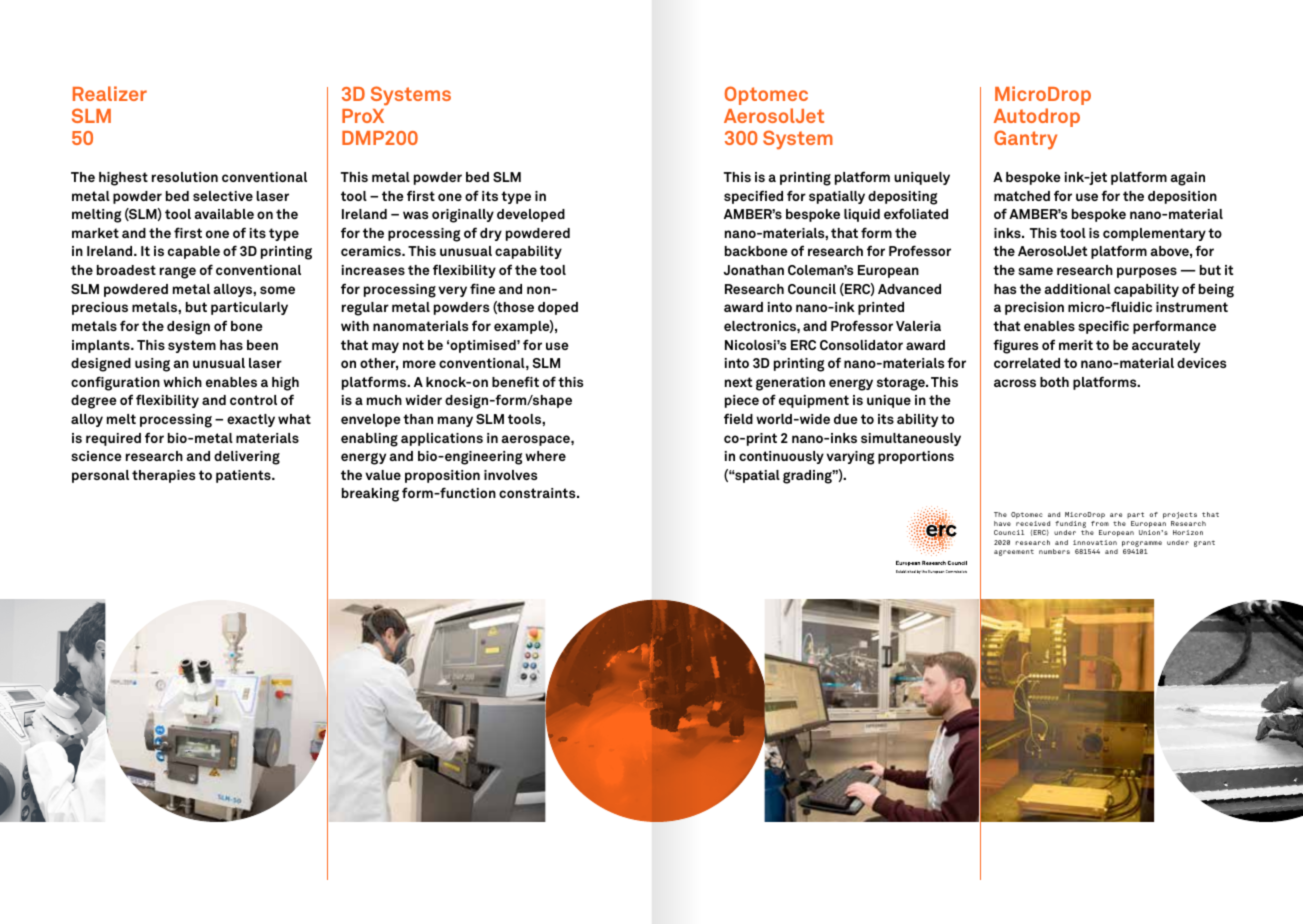 The image size is (1303, 924). I want to click on Consolidator, so click(861, 345).
